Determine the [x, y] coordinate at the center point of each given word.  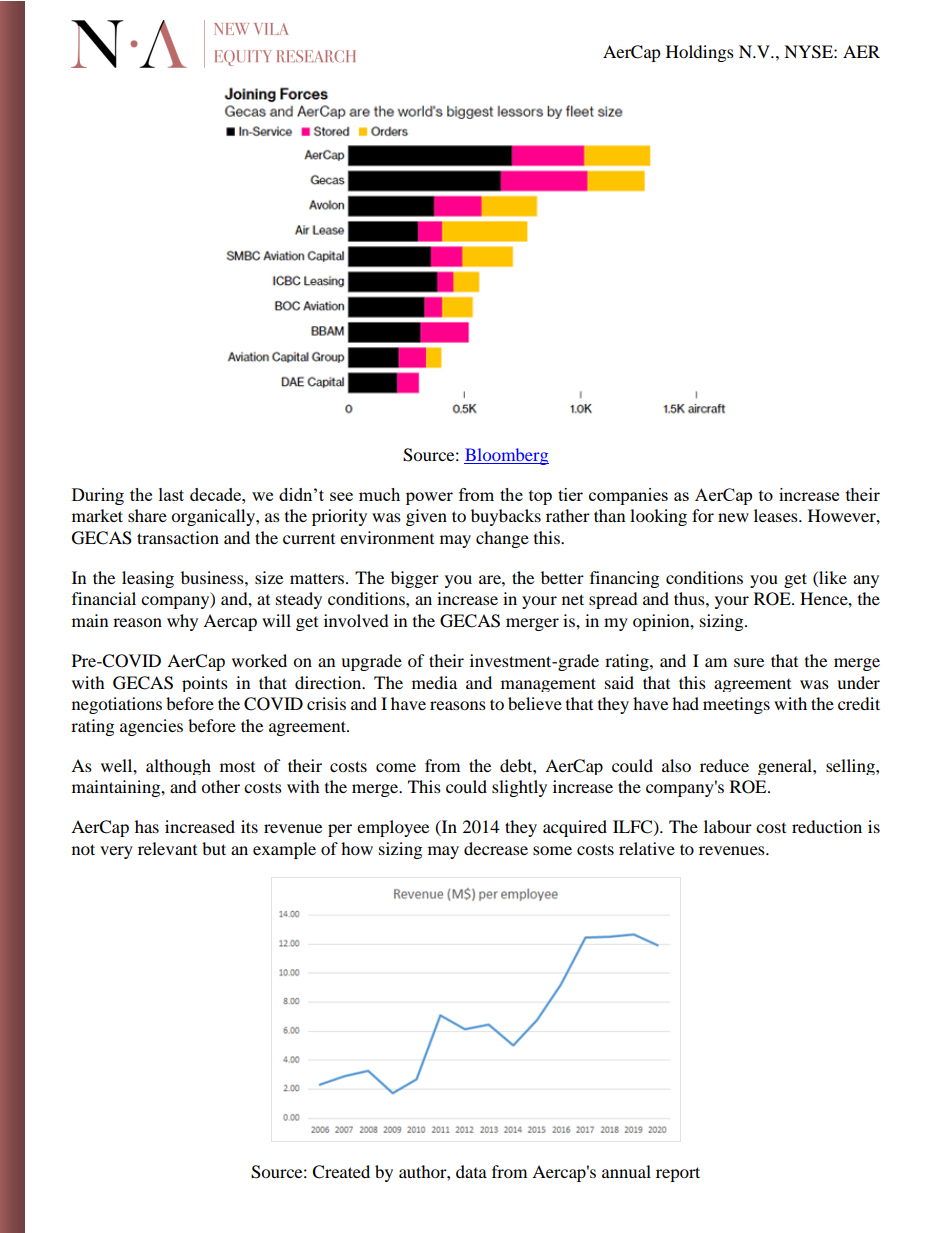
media [434, 682]
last [171, 494]
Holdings [700, 53]
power [429, 498]
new [733, 517]
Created [341, 1172]
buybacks [506, 517]
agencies [151, 727]
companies [628, 496]
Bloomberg [506, 456]
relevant [167, 848]
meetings [736, 705]
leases [777, 515]
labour [728, 826]
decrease [496, 848]
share [147, 515]
